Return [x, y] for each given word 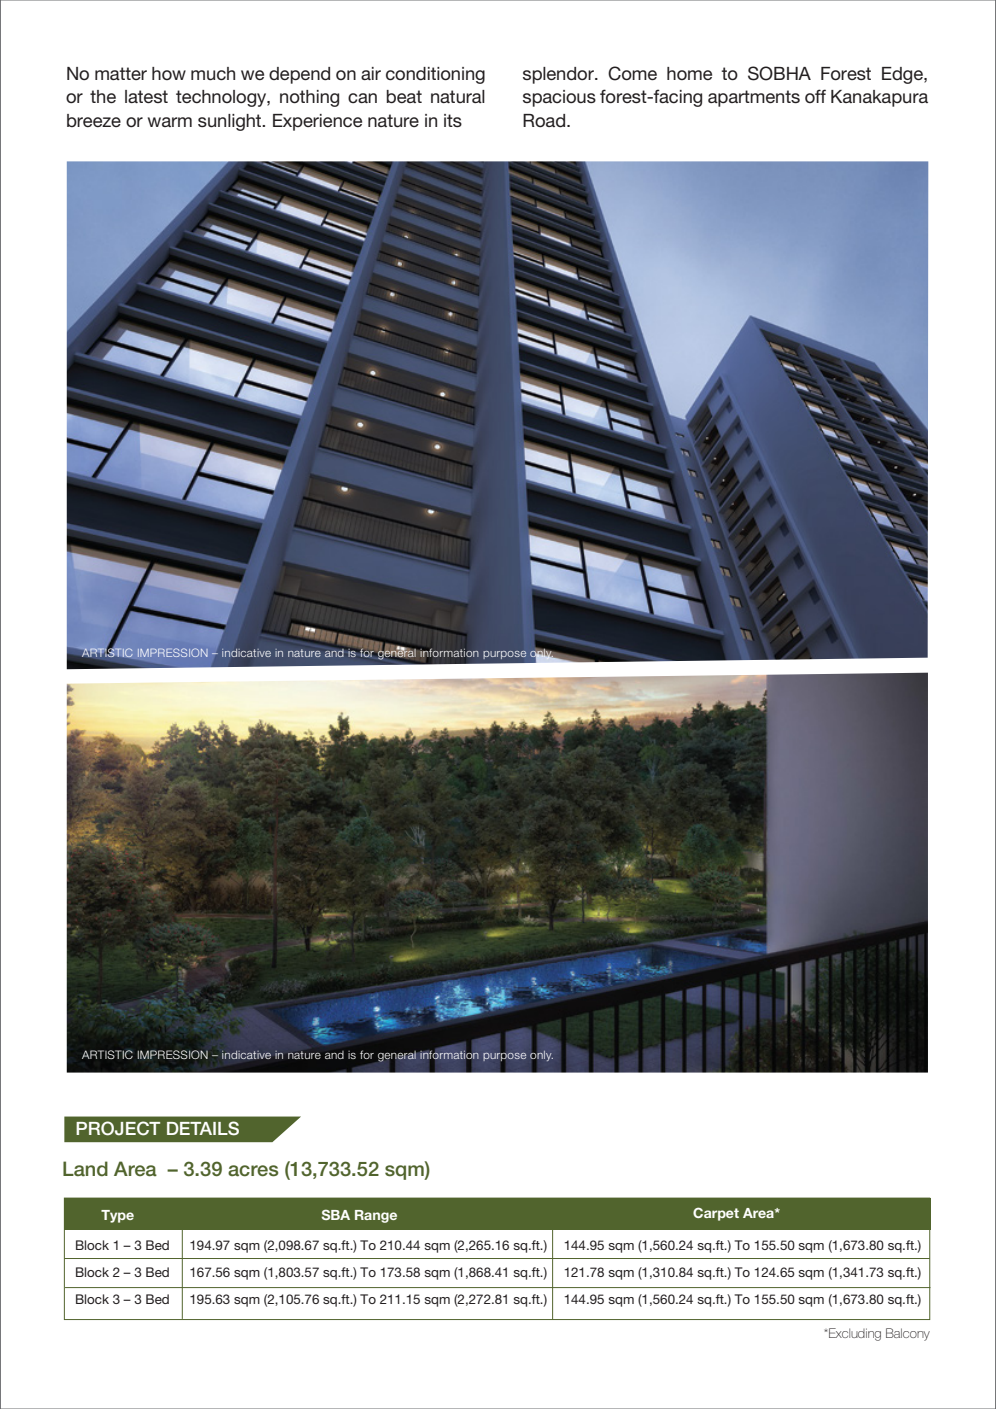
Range [376, 1216]
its [453, 120]
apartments [754, 98]
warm [170, 122]
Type [117, 1216]
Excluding [855, 1334]
